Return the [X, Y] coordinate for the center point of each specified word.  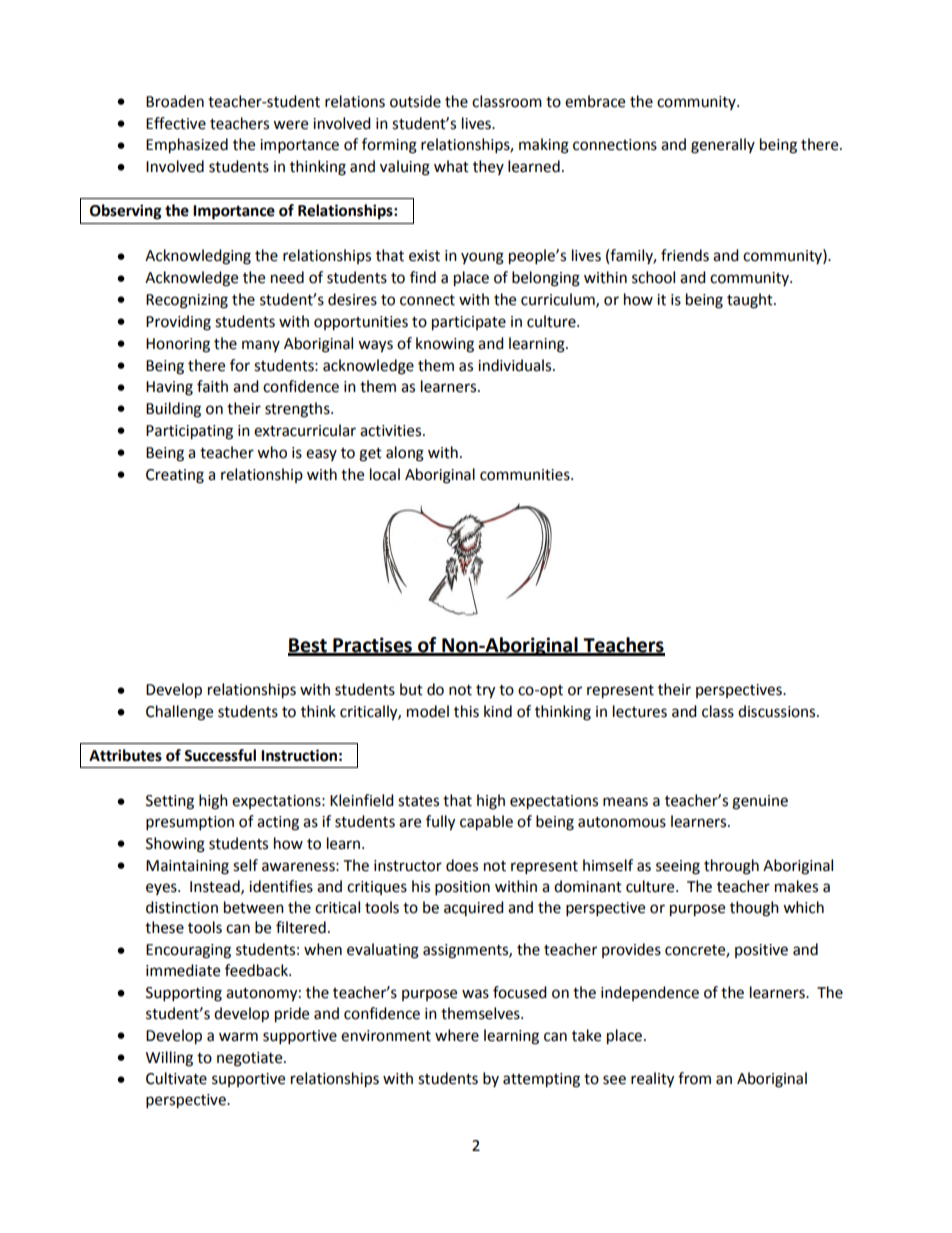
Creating [175, 476]
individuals [516, 365]
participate [469, 323]
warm [238, 1037]
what [451, 166]
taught [751, 301]
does [462, 865]
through [731, 867]
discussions [778, 711]
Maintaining [187, 867]
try [485, 692]
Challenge [179, 713]
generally [723, 146]
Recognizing [187, 301]
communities [526, 475]
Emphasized [187, 146]
